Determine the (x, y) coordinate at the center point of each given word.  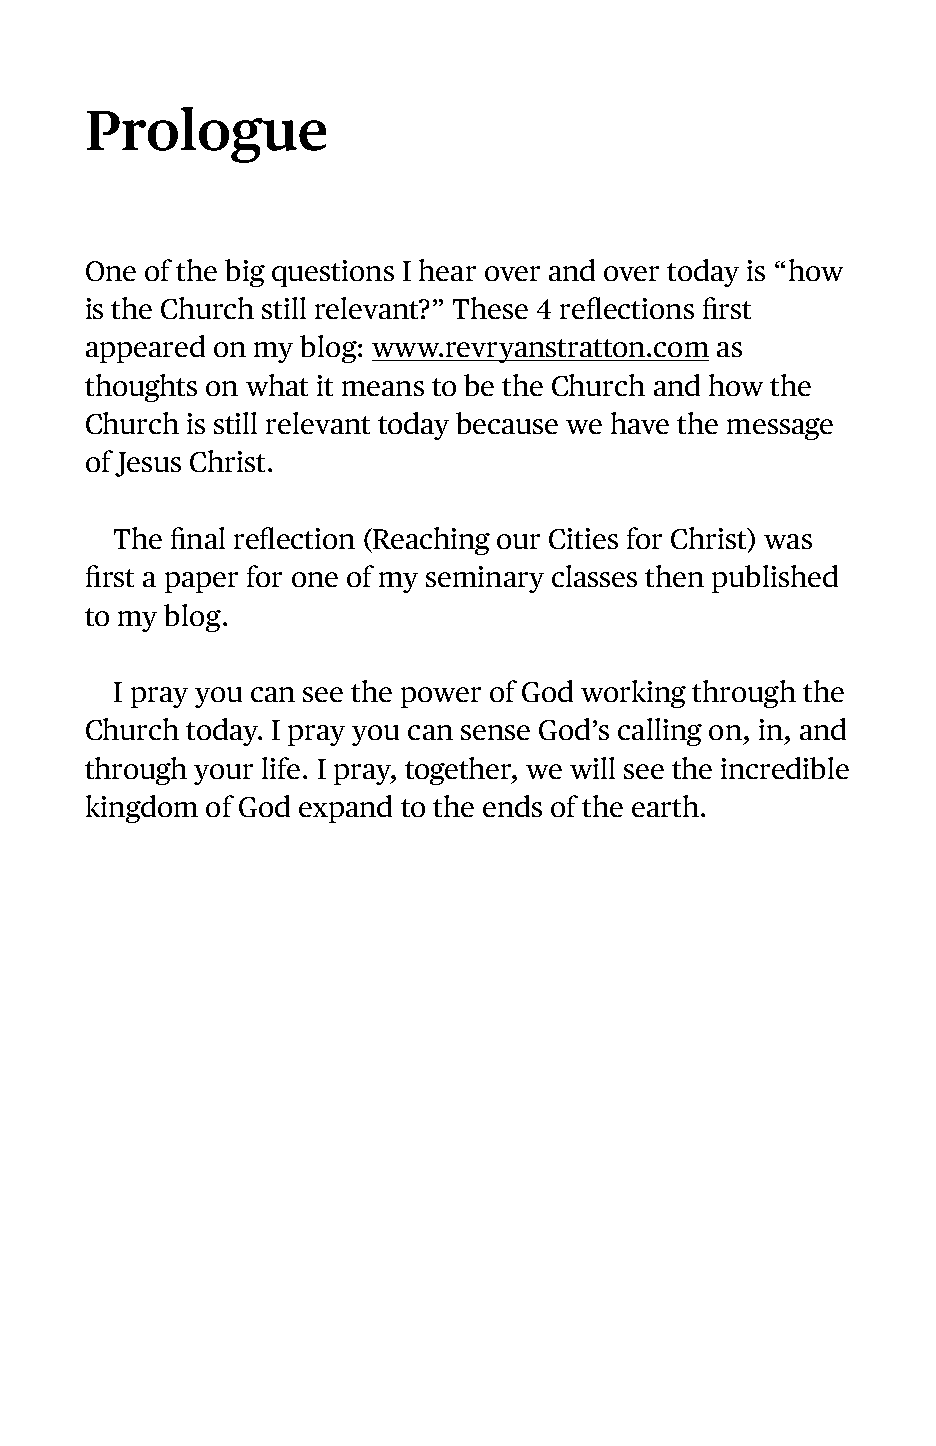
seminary (485, 579)
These (490, 308)
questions (333, 273)
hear (447, 270)
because (507, 423)
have (640, 423)
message (780, 429)
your (223, 774)
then (674, 576)
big (245, 273)
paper (201, 582)
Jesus (148, 464)
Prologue (206, 135)
